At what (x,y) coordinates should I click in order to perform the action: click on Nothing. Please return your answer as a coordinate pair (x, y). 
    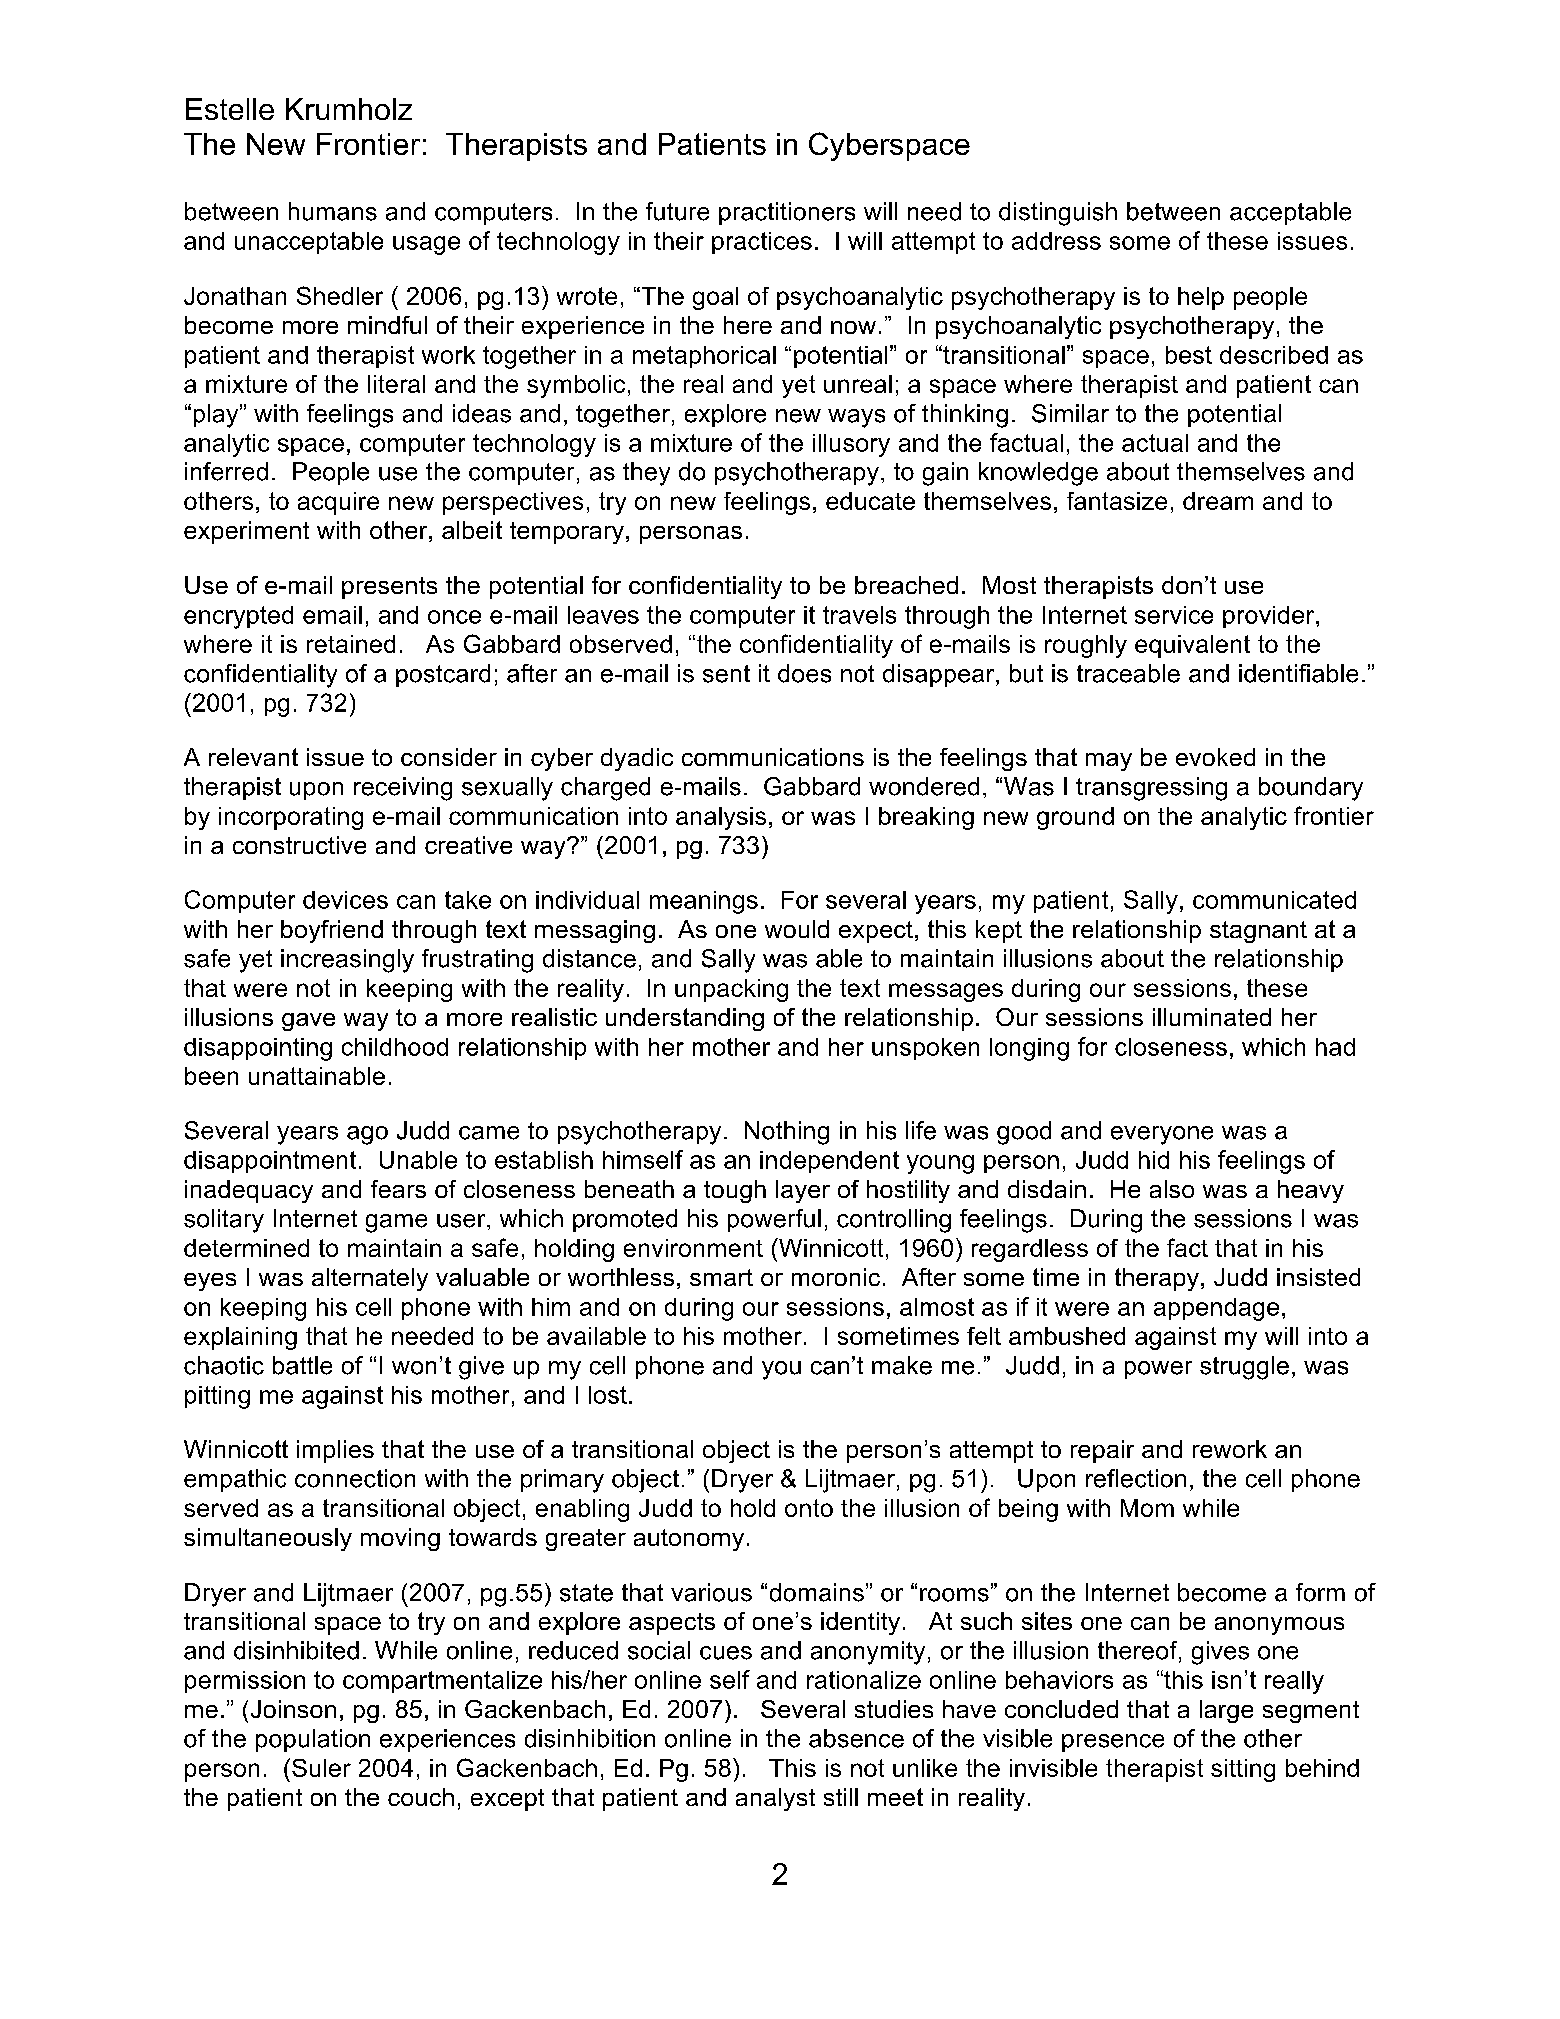
    Looking at the image, I should click on (787, 1133).
